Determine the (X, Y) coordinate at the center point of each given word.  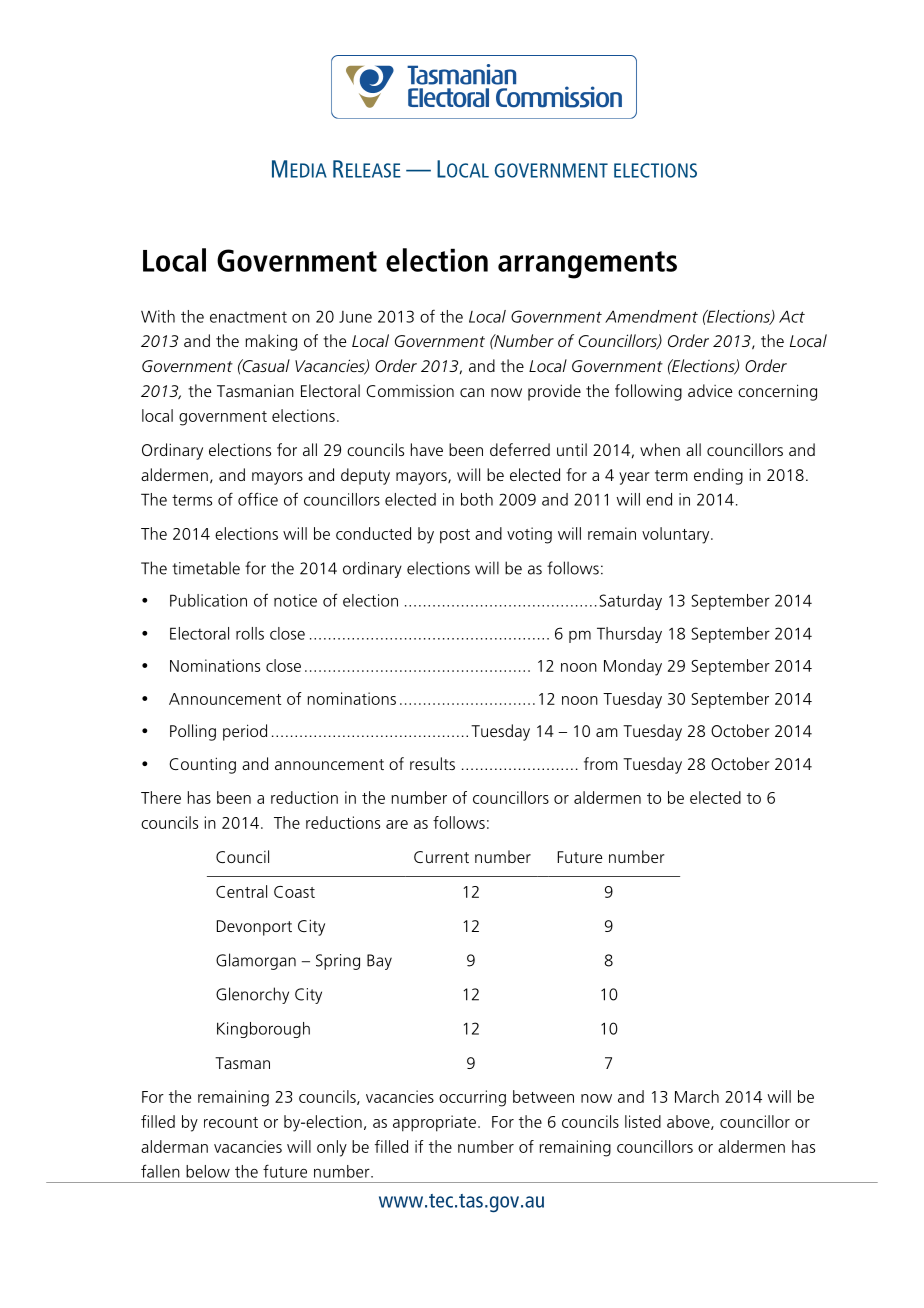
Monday (633, 667)
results (432, 763)
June (355, 317)
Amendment (651, 316)
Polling (193, 732)
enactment (248, 317)
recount (231, 1122)
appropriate (434, 1123)
